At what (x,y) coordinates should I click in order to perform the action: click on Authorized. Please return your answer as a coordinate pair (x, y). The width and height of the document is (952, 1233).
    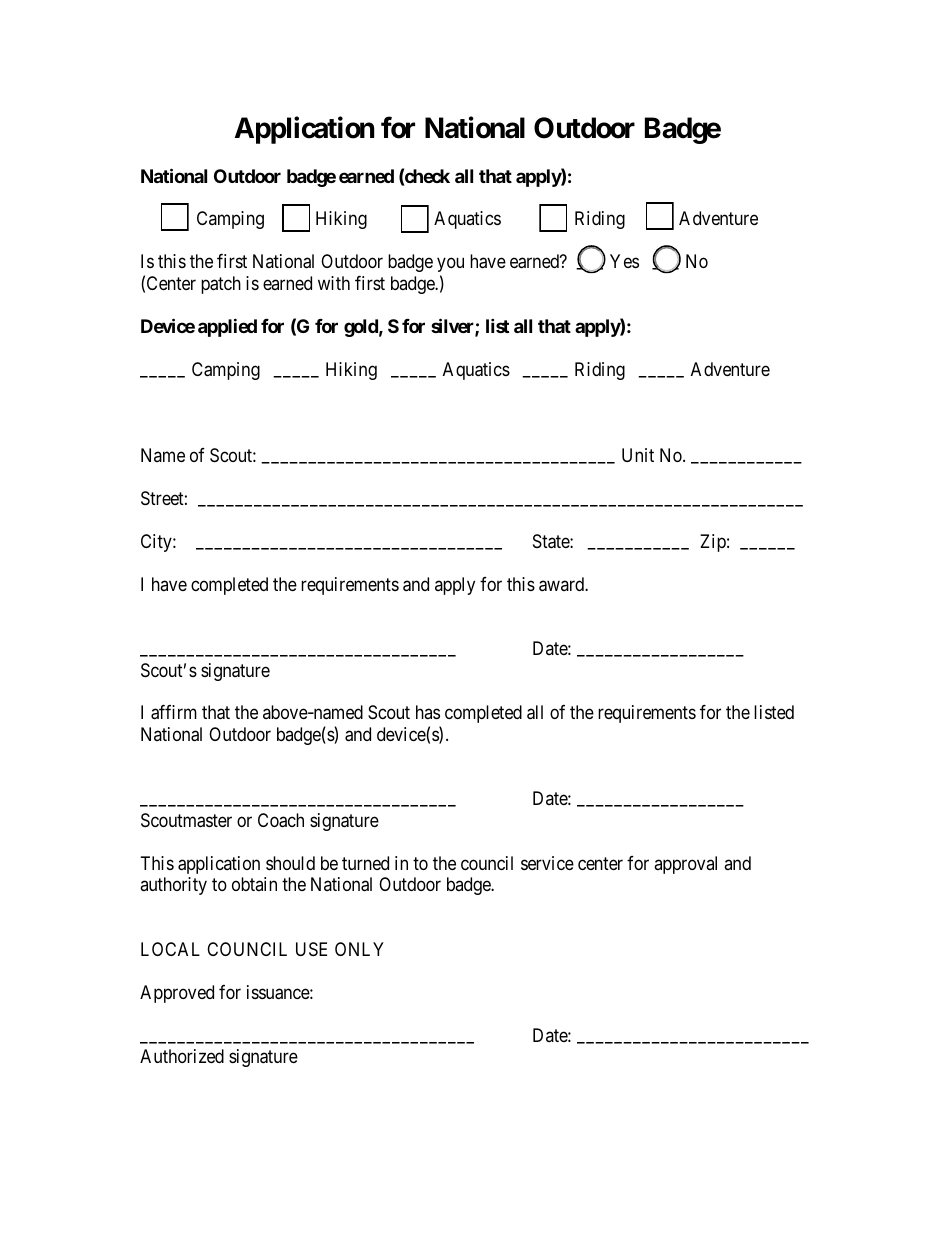
    Looking at the image, I should click on (182, 1056).
